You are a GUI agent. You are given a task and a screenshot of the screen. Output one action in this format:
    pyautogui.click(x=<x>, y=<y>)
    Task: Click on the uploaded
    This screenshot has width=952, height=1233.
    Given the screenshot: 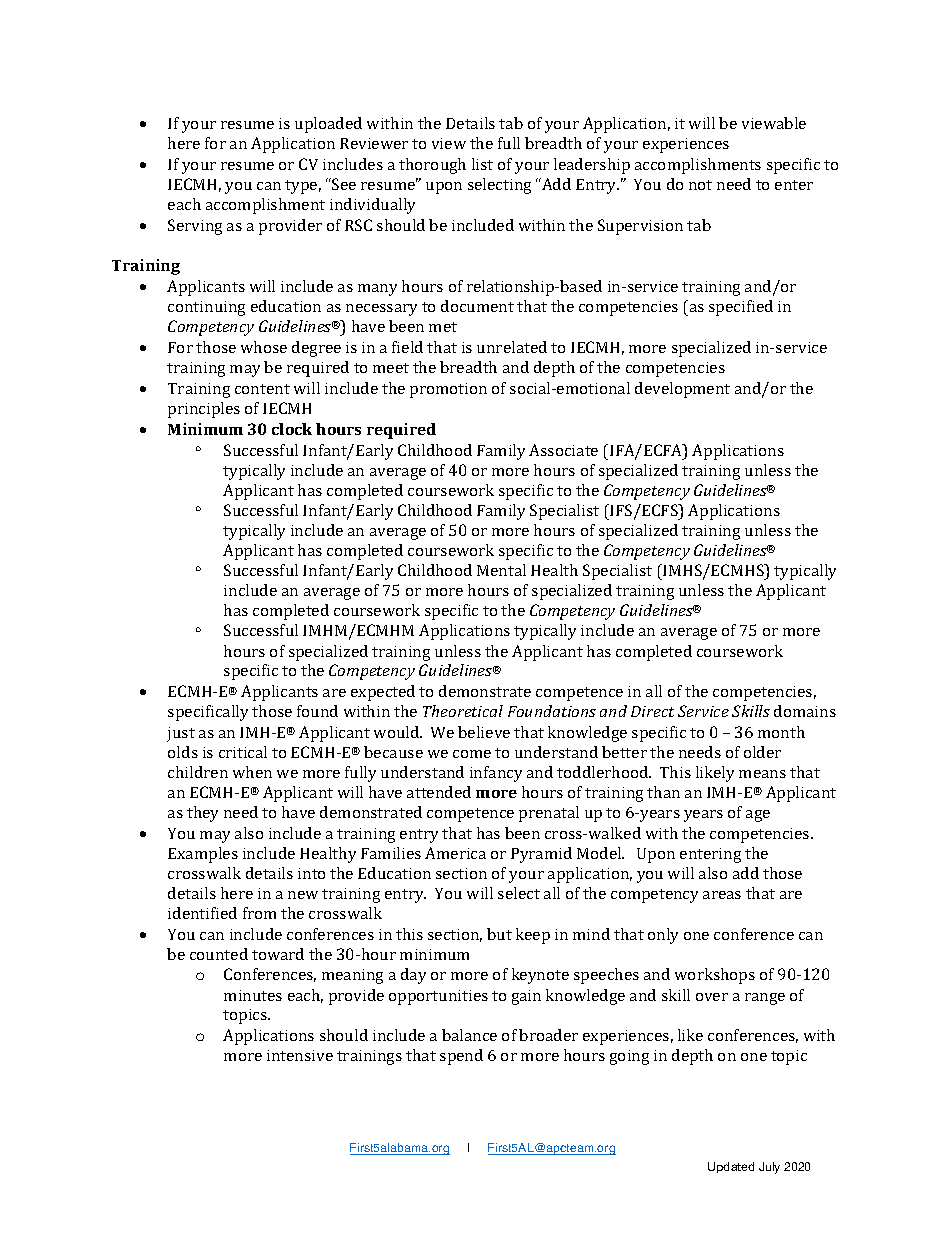 What is the action you would take?
    pyautogui.click(x=328, y=125)
